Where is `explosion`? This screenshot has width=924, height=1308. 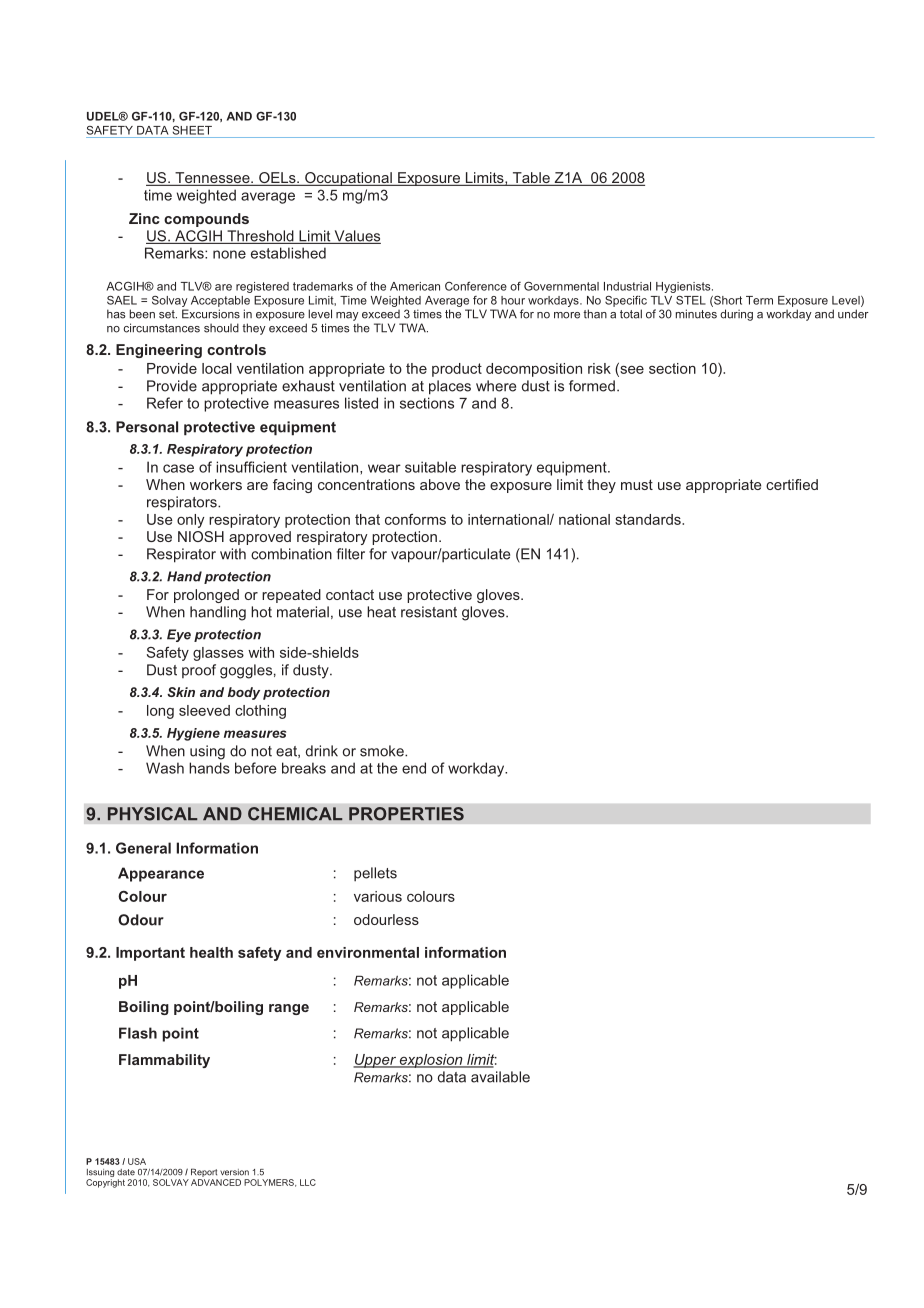 explosion is located at coordinates (431, 1061).
